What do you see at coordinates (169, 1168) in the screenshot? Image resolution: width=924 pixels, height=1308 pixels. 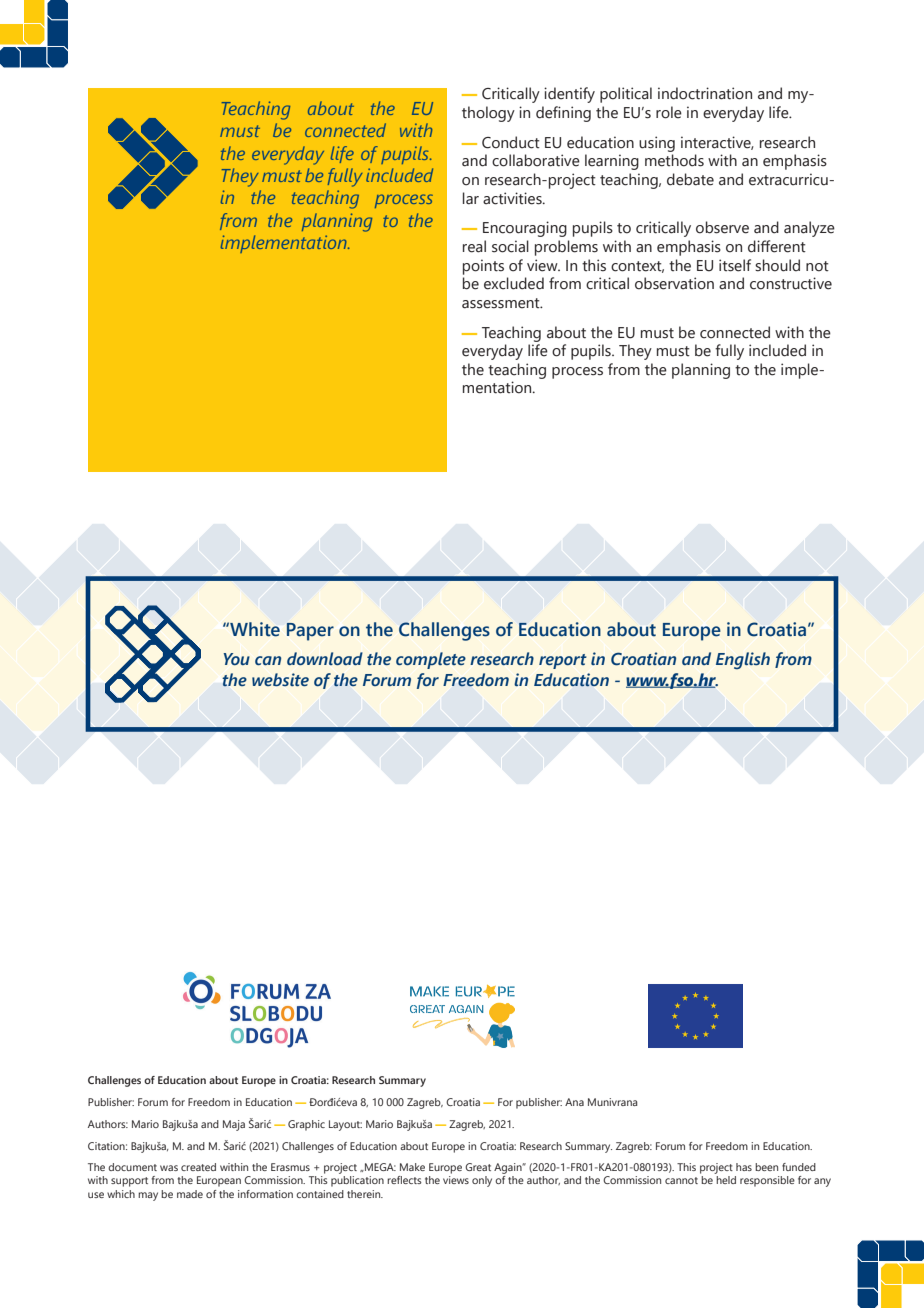 I see `was` at bounding box center [169, 1168].
